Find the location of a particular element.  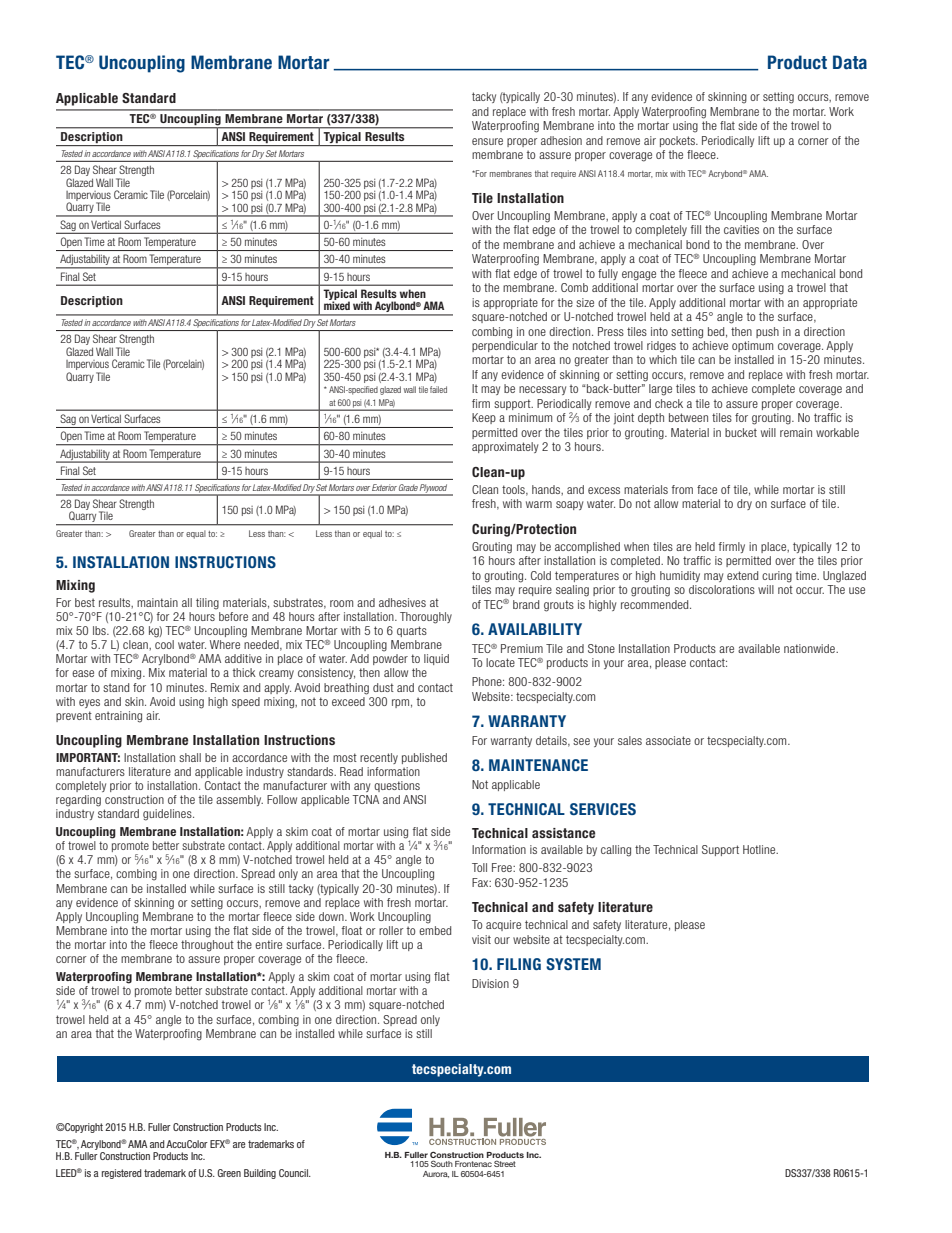

registered is located at coordinates (122, 1174).
